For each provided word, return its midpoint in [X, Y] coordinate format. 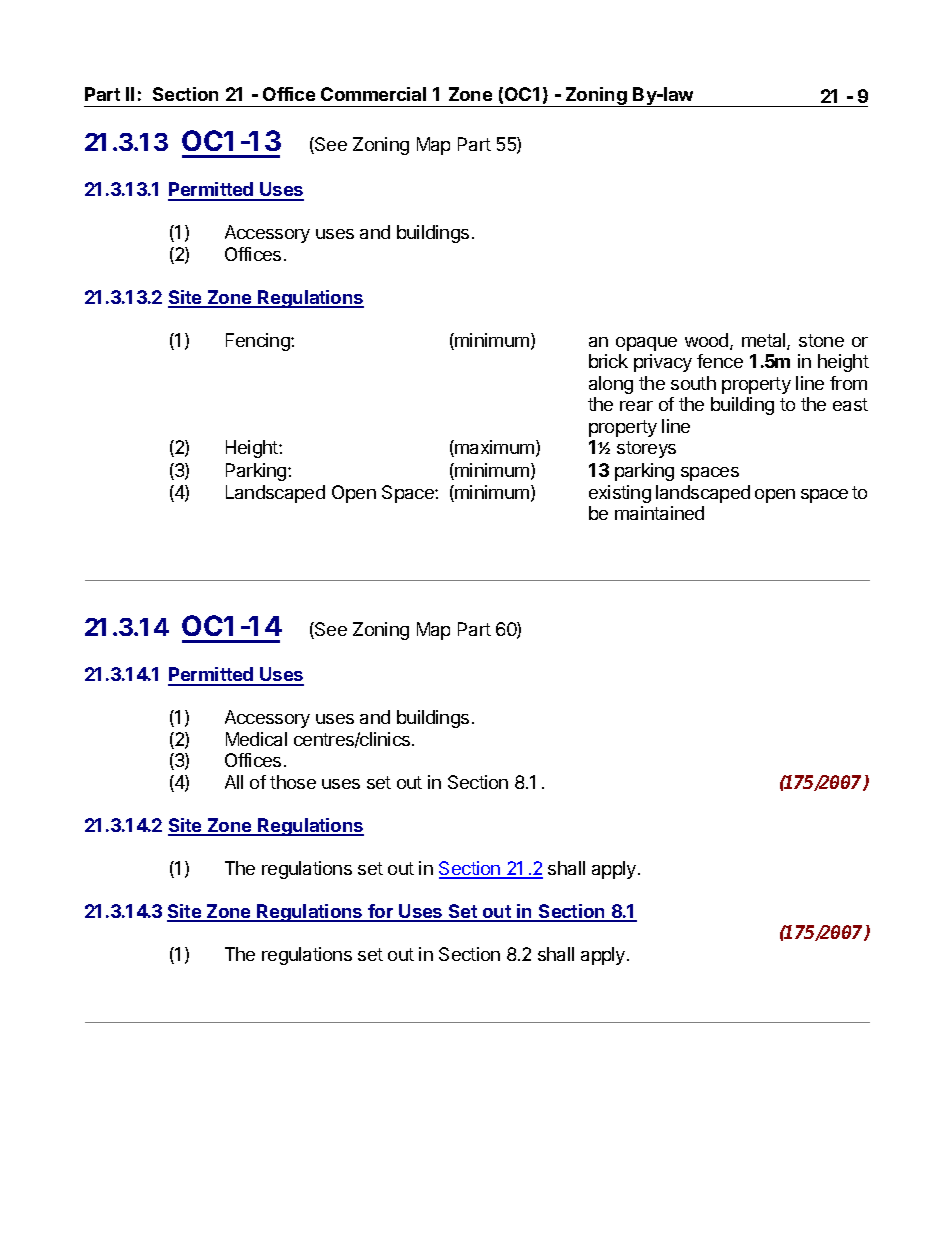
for [381, 912]
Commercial [373, 94]
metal [765, 341]
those [293, 782]
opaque [646, 344]
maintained [659, 513]
